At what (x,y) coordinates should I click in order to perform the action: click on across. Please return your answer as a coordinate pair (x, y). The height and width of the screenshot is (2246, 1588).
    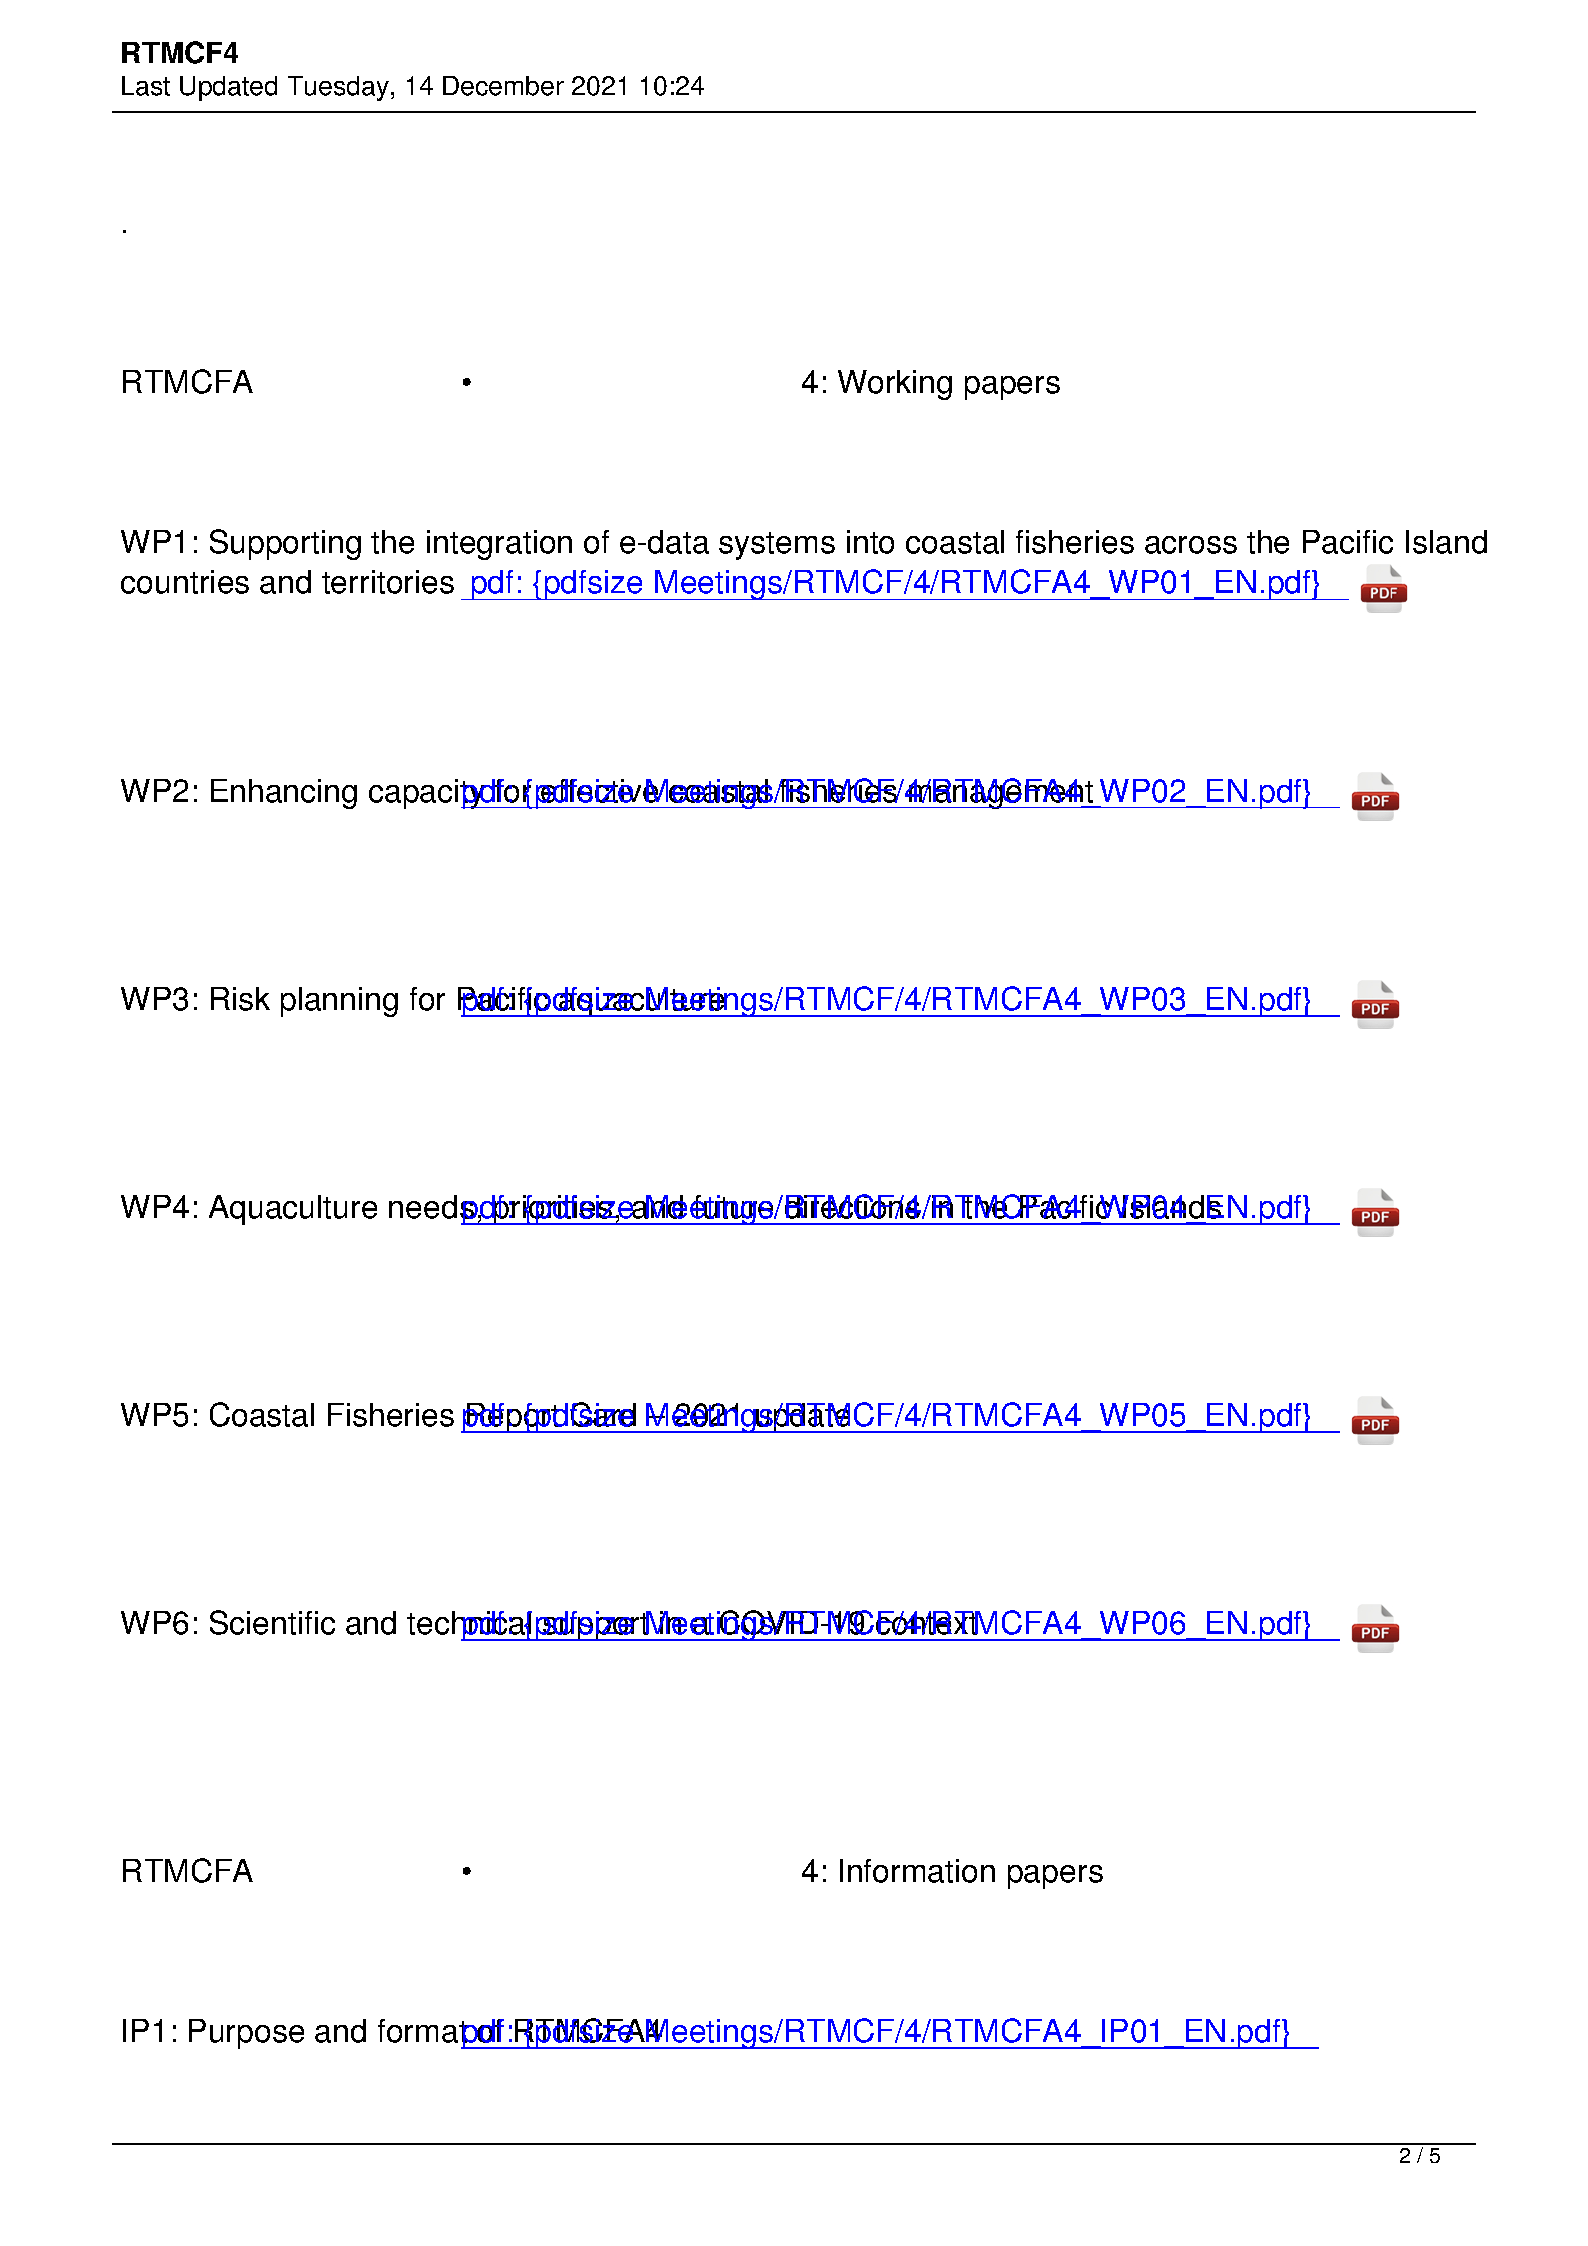
    Looking at the image, I should click on (1191, 545).
